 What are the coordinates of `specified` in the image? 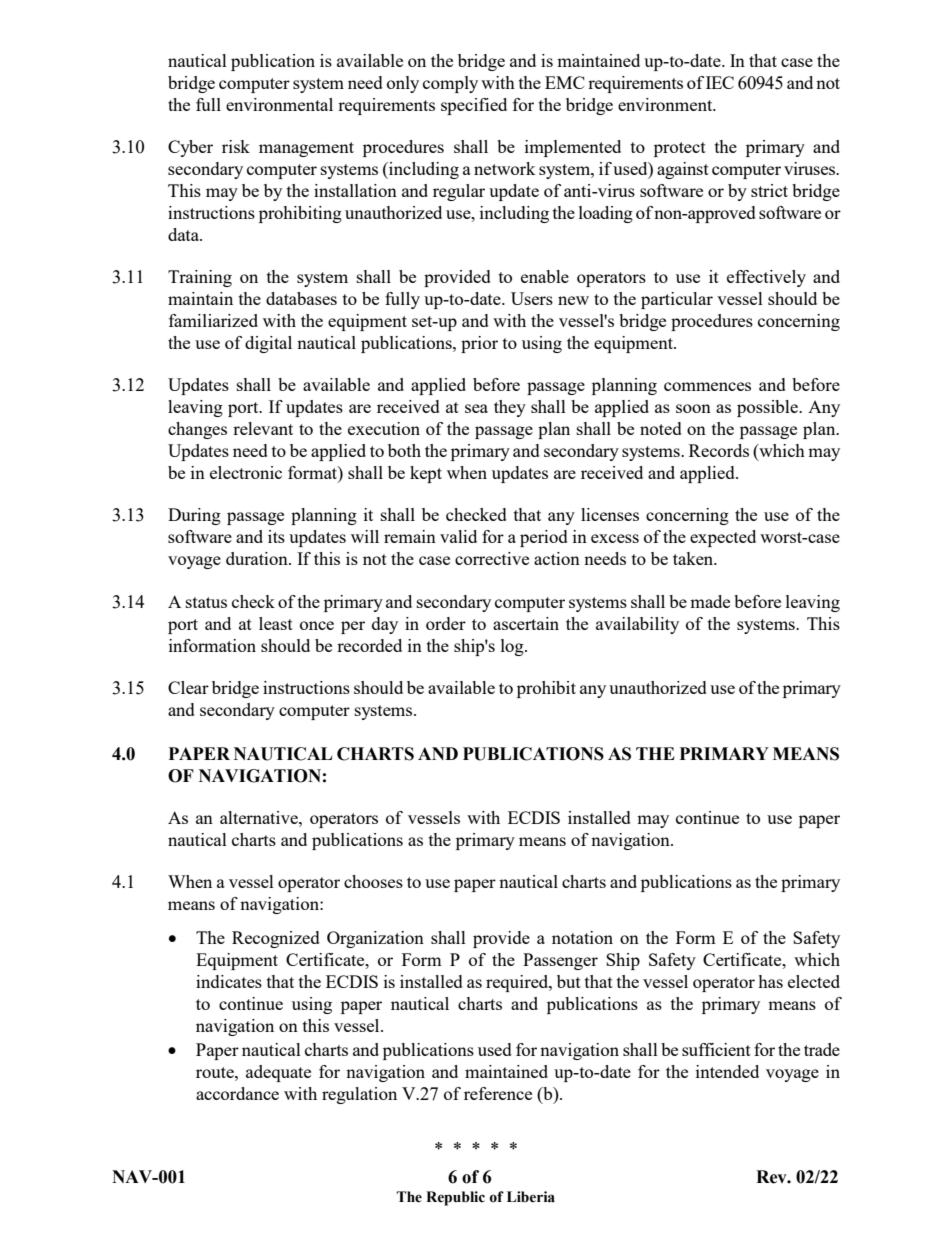 It's located at (474, 106).
